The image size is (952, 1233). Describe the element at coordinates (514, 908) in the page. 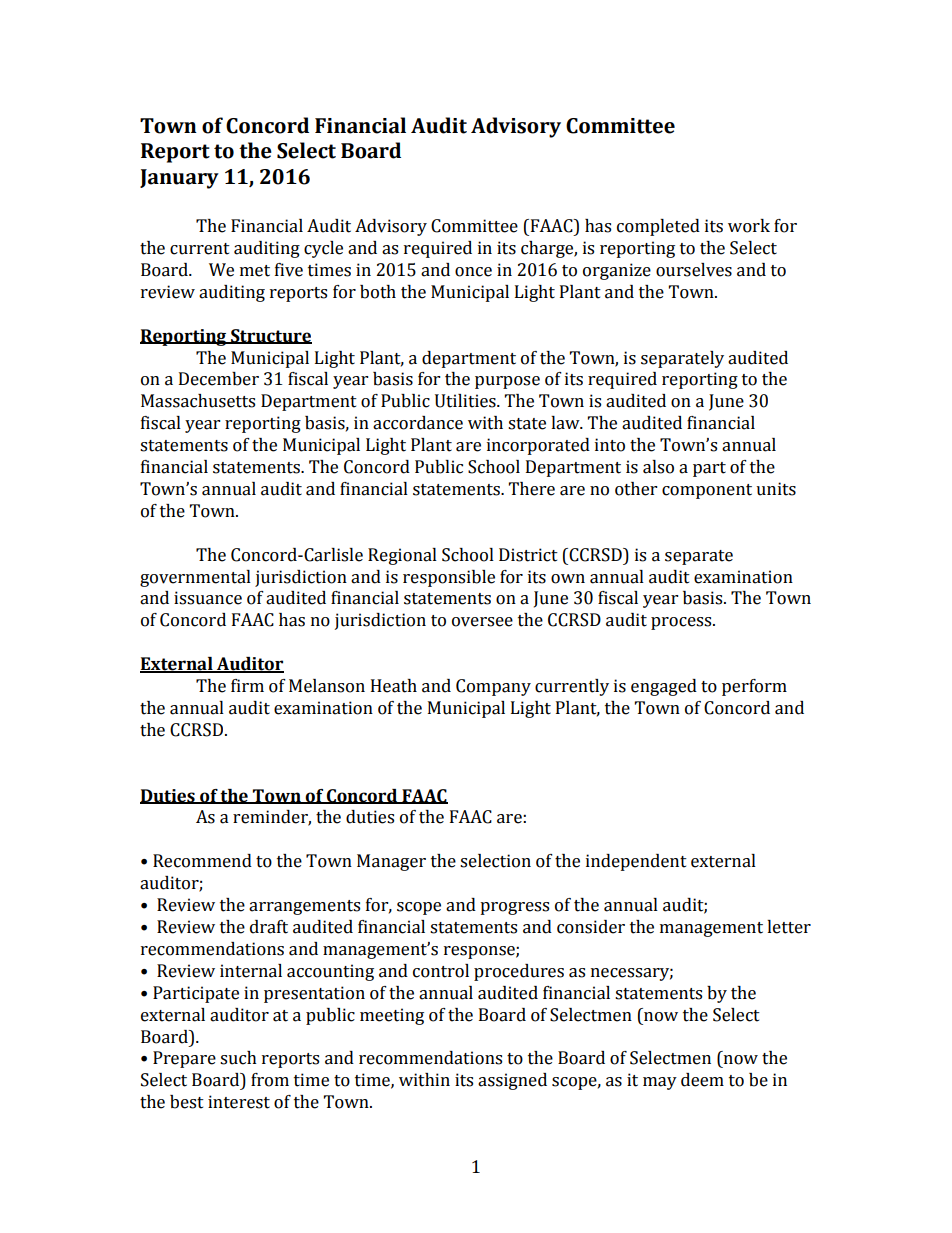

I see `progress` at that location.
